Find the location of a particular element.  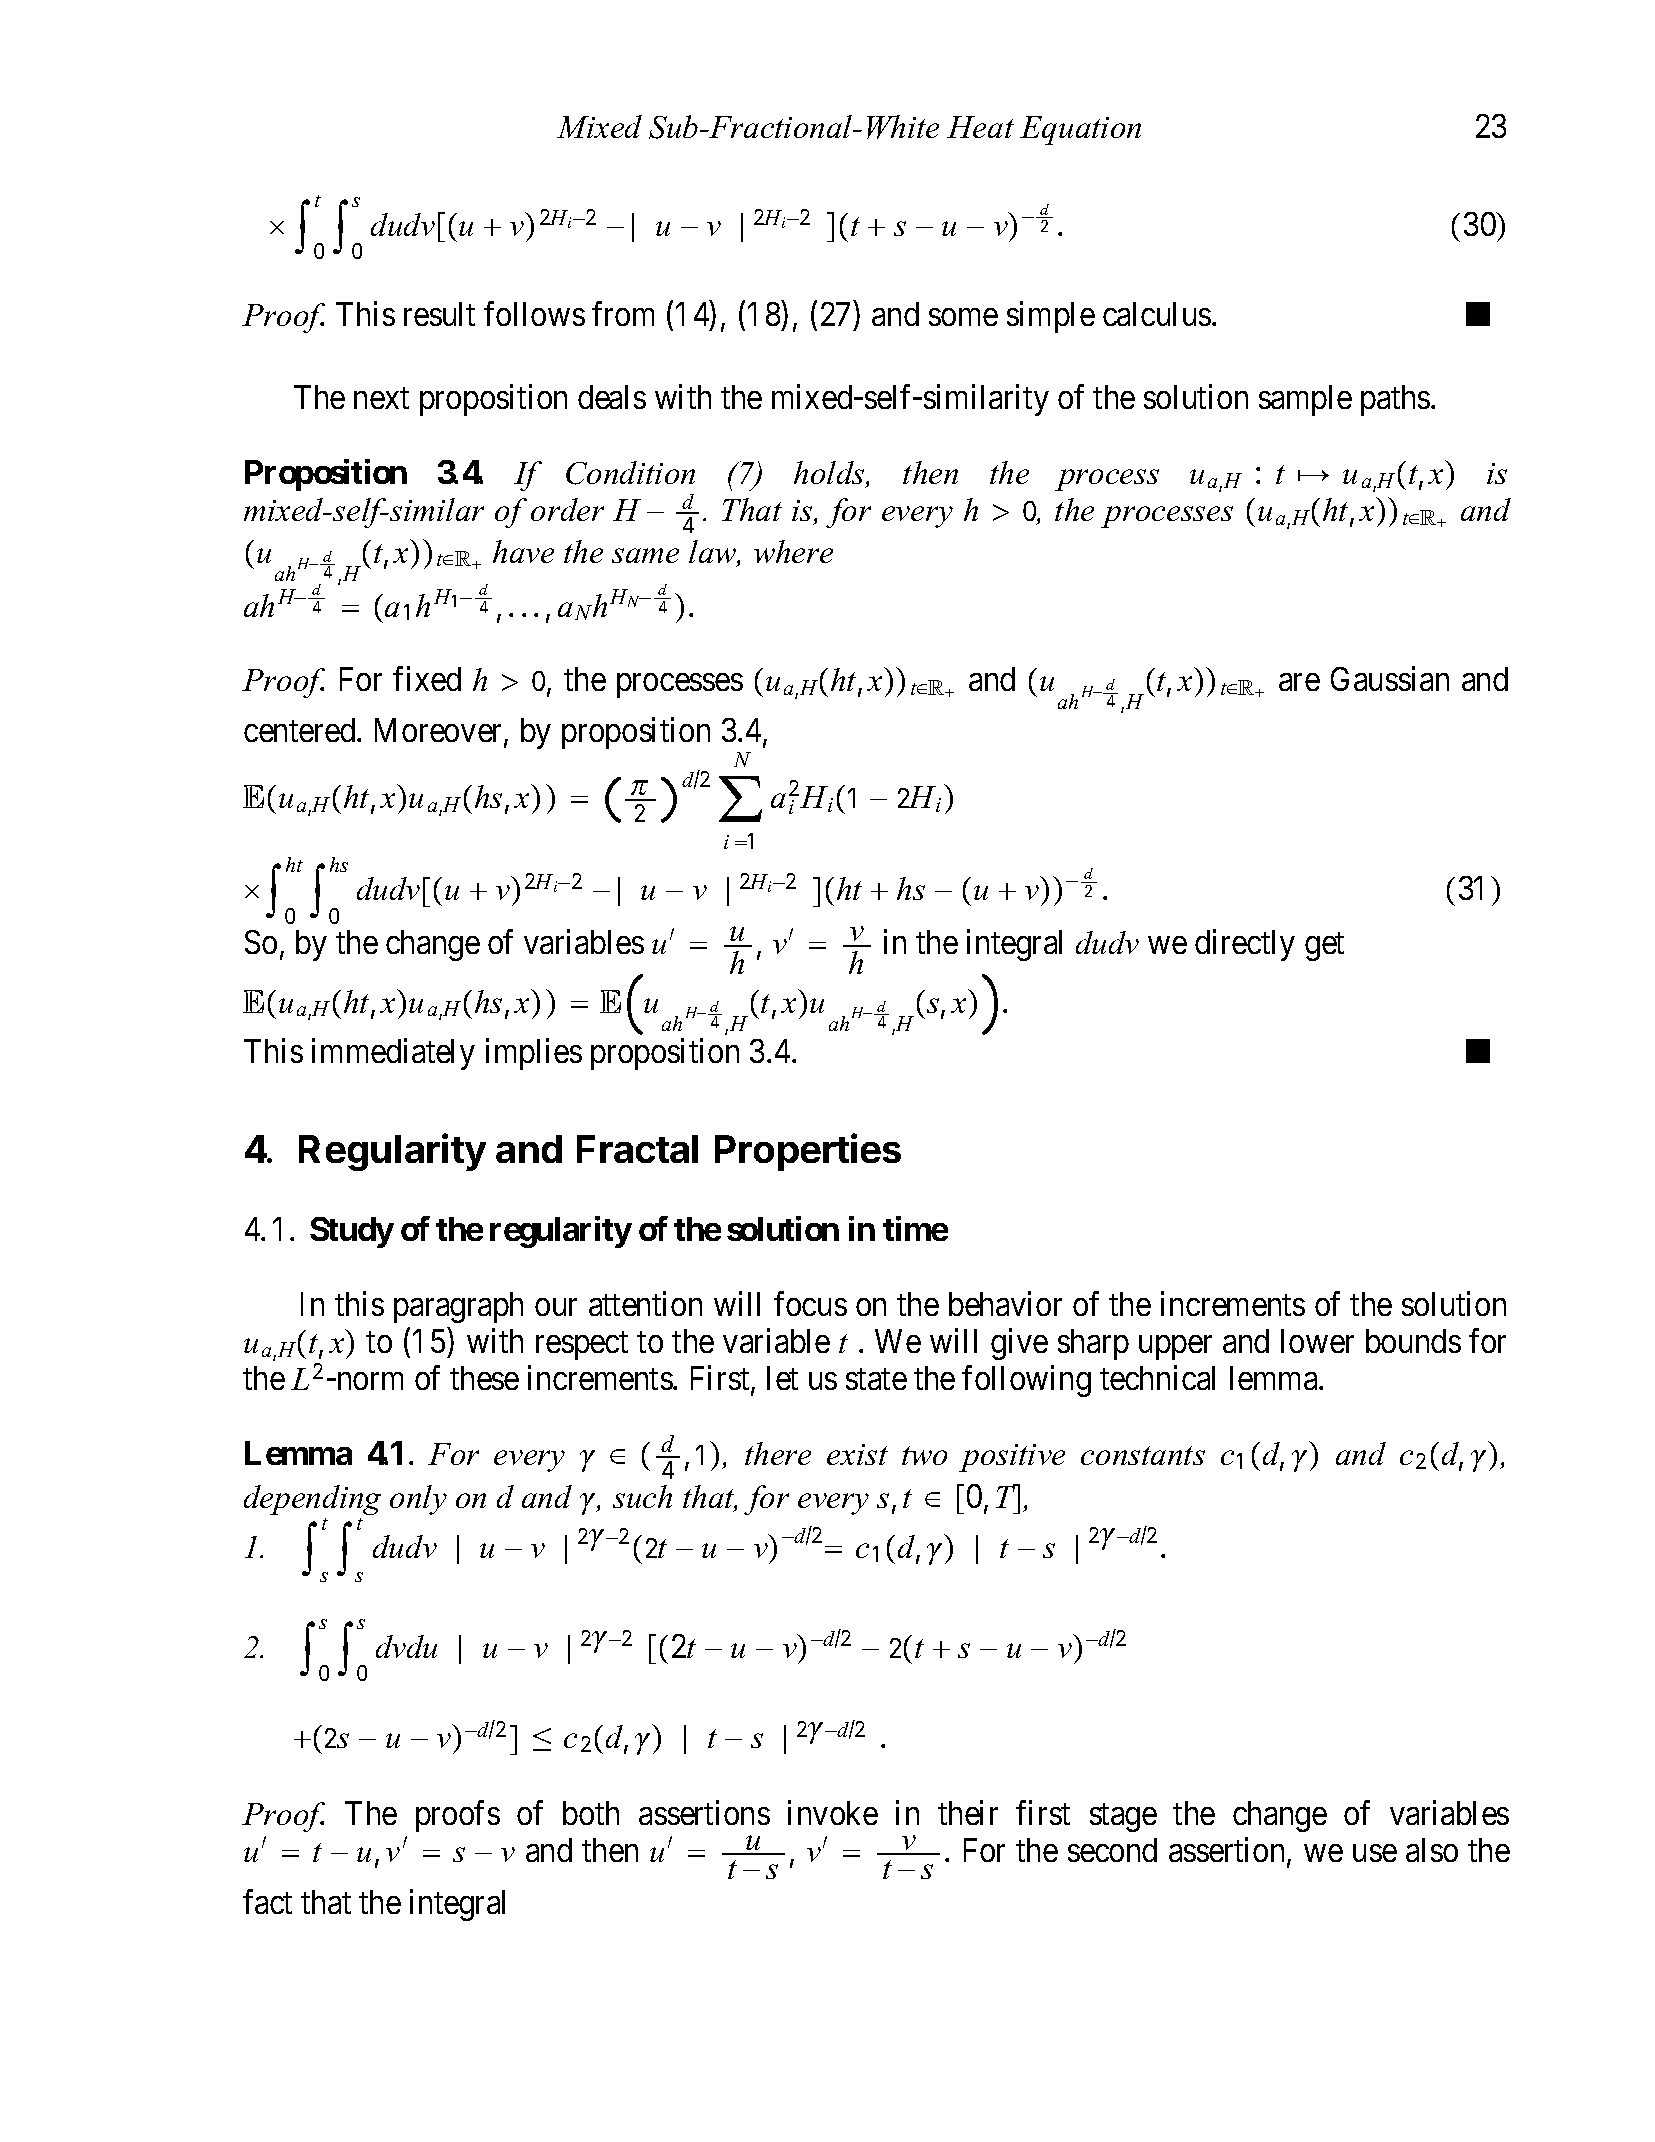

where is located at coordinates (793, 551).
